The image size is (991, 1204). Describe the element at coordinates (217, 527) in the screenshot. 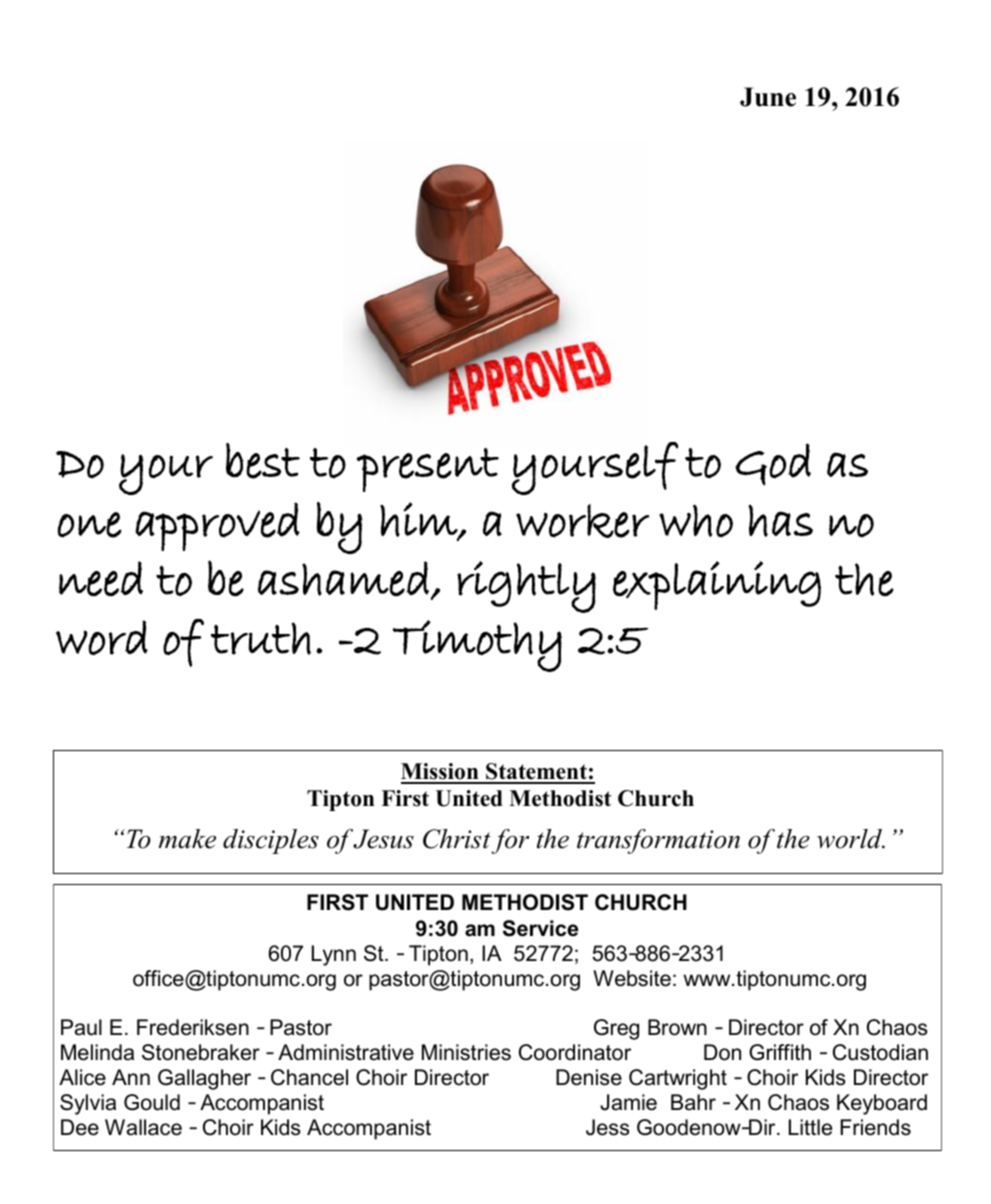

I see `approved` at that location.
